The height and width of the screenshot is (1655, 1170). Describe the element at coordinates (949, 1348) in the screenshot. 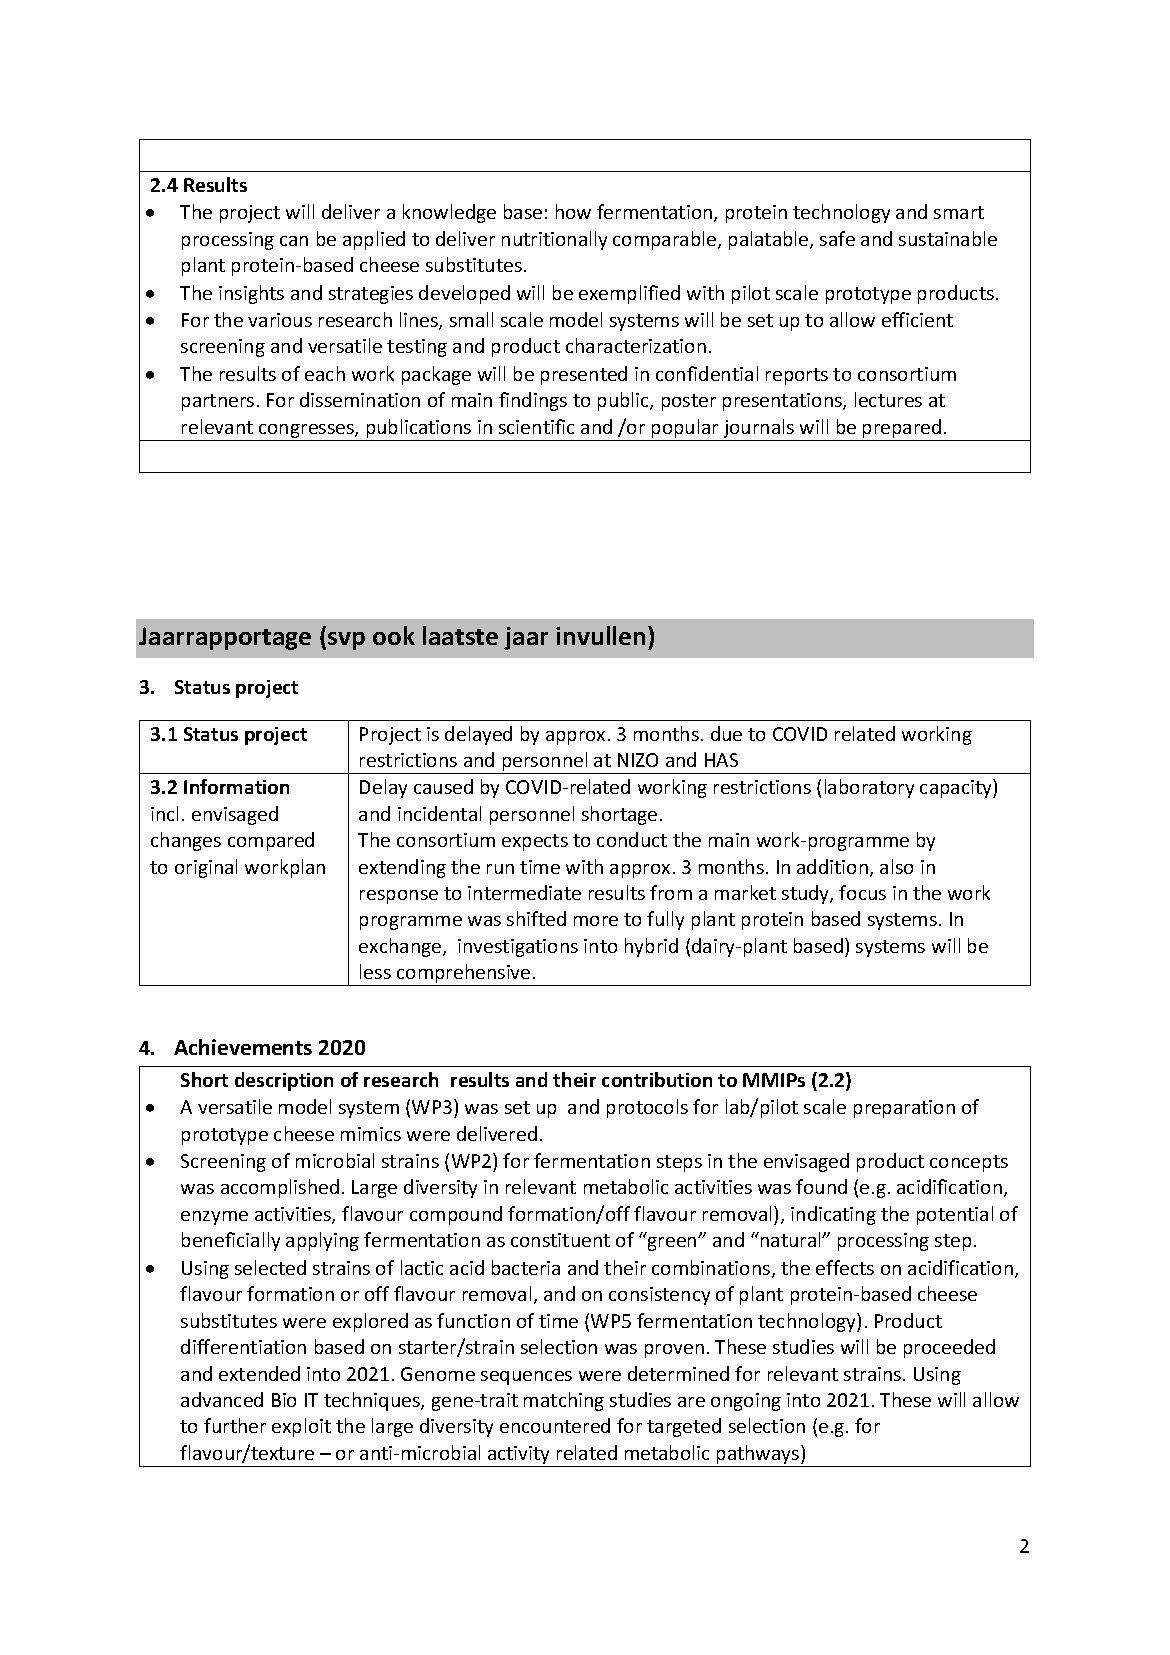

I see `proceeded` at that location.
